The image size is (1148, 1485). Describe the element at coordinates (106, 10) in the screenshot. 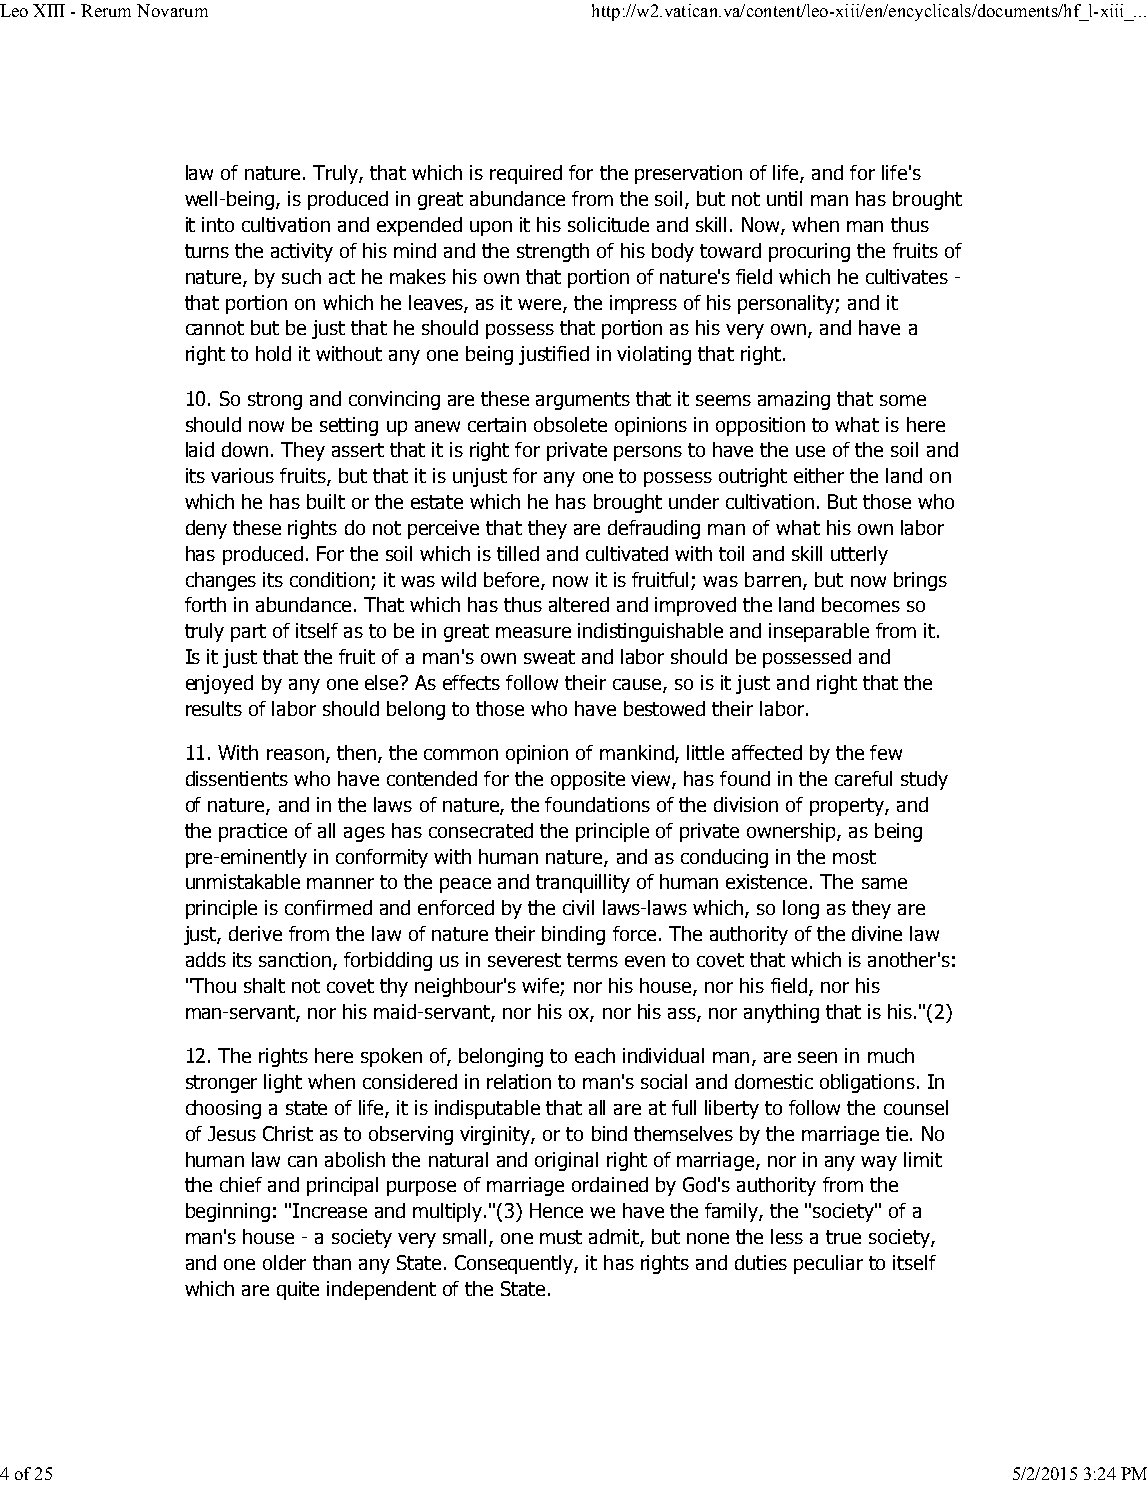

I see `Rerum` at that location.
